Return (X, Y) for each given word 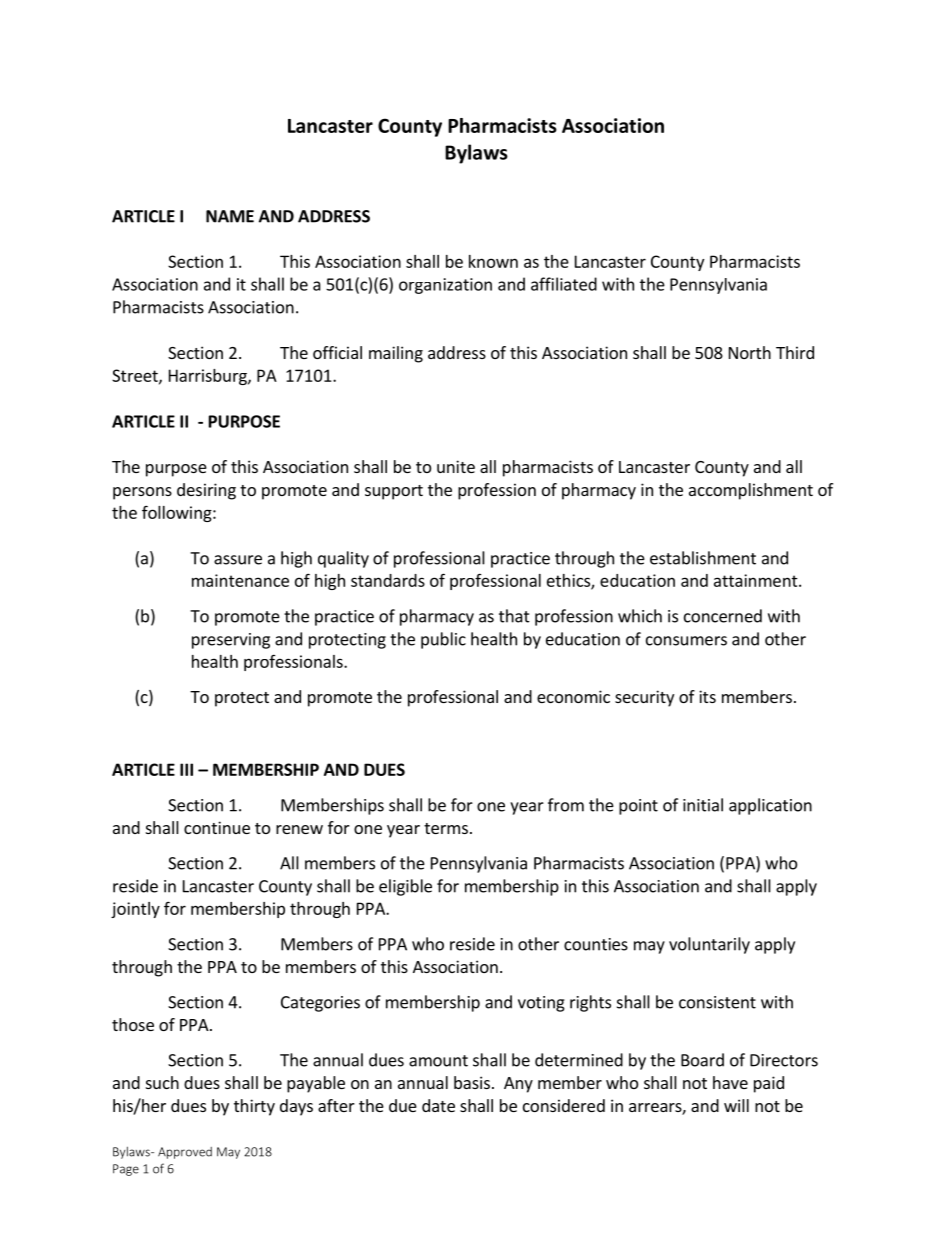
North (750, 352)
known (493, 261)
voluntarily (709, 945)
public (443, 640)
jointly (135, 910)
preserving (231, 641)
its (707, 696)
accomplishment (751, 491)
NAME (230, 216)
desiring (206, 491)
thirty (254, 1107)
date (438, 1105)
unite (456, 466)
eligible (405, 887)
